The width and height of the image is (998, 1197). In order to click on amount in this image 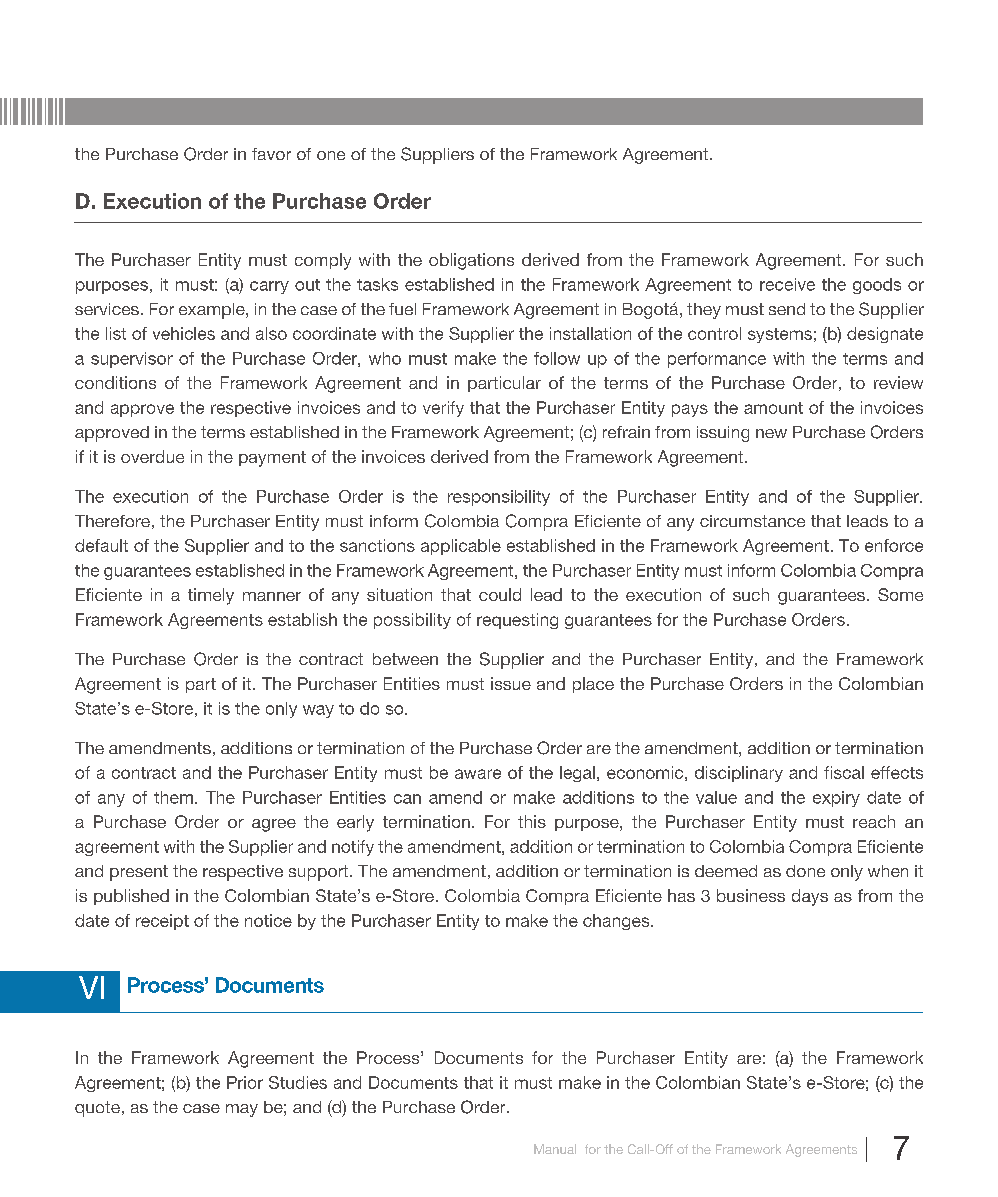, I will do `click(773, 408)`.
